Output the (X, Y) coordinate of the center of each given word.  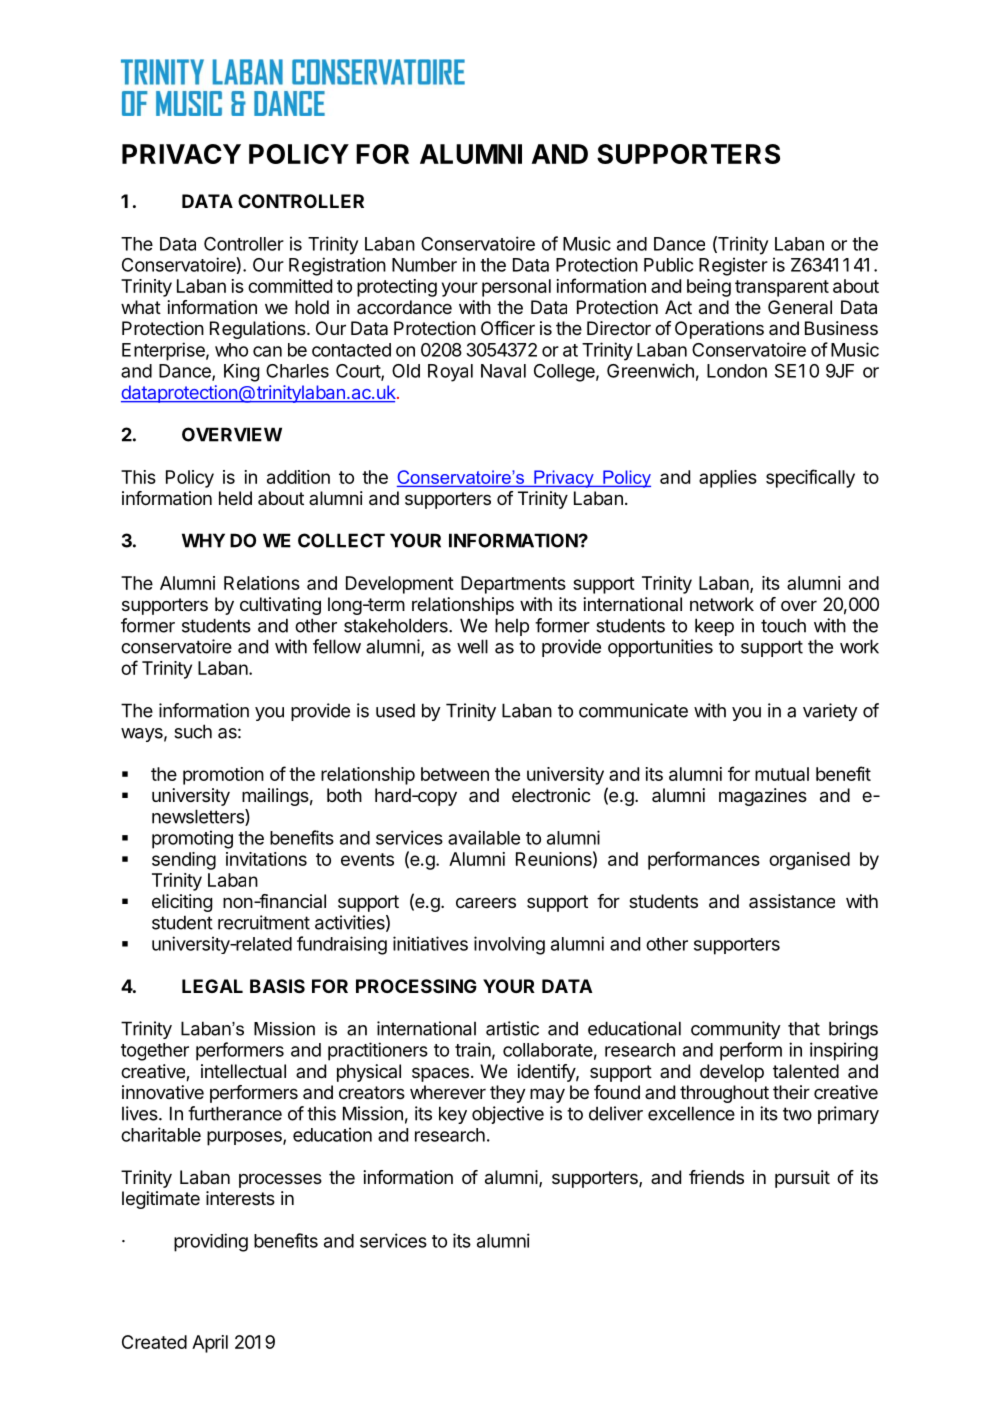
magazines (763, 797)
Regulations (259, 330)
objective (508, 1115)
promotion (223, 776)
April (210, 1344)
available (484, 837)
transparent (782, 288)
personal (516, 288)
